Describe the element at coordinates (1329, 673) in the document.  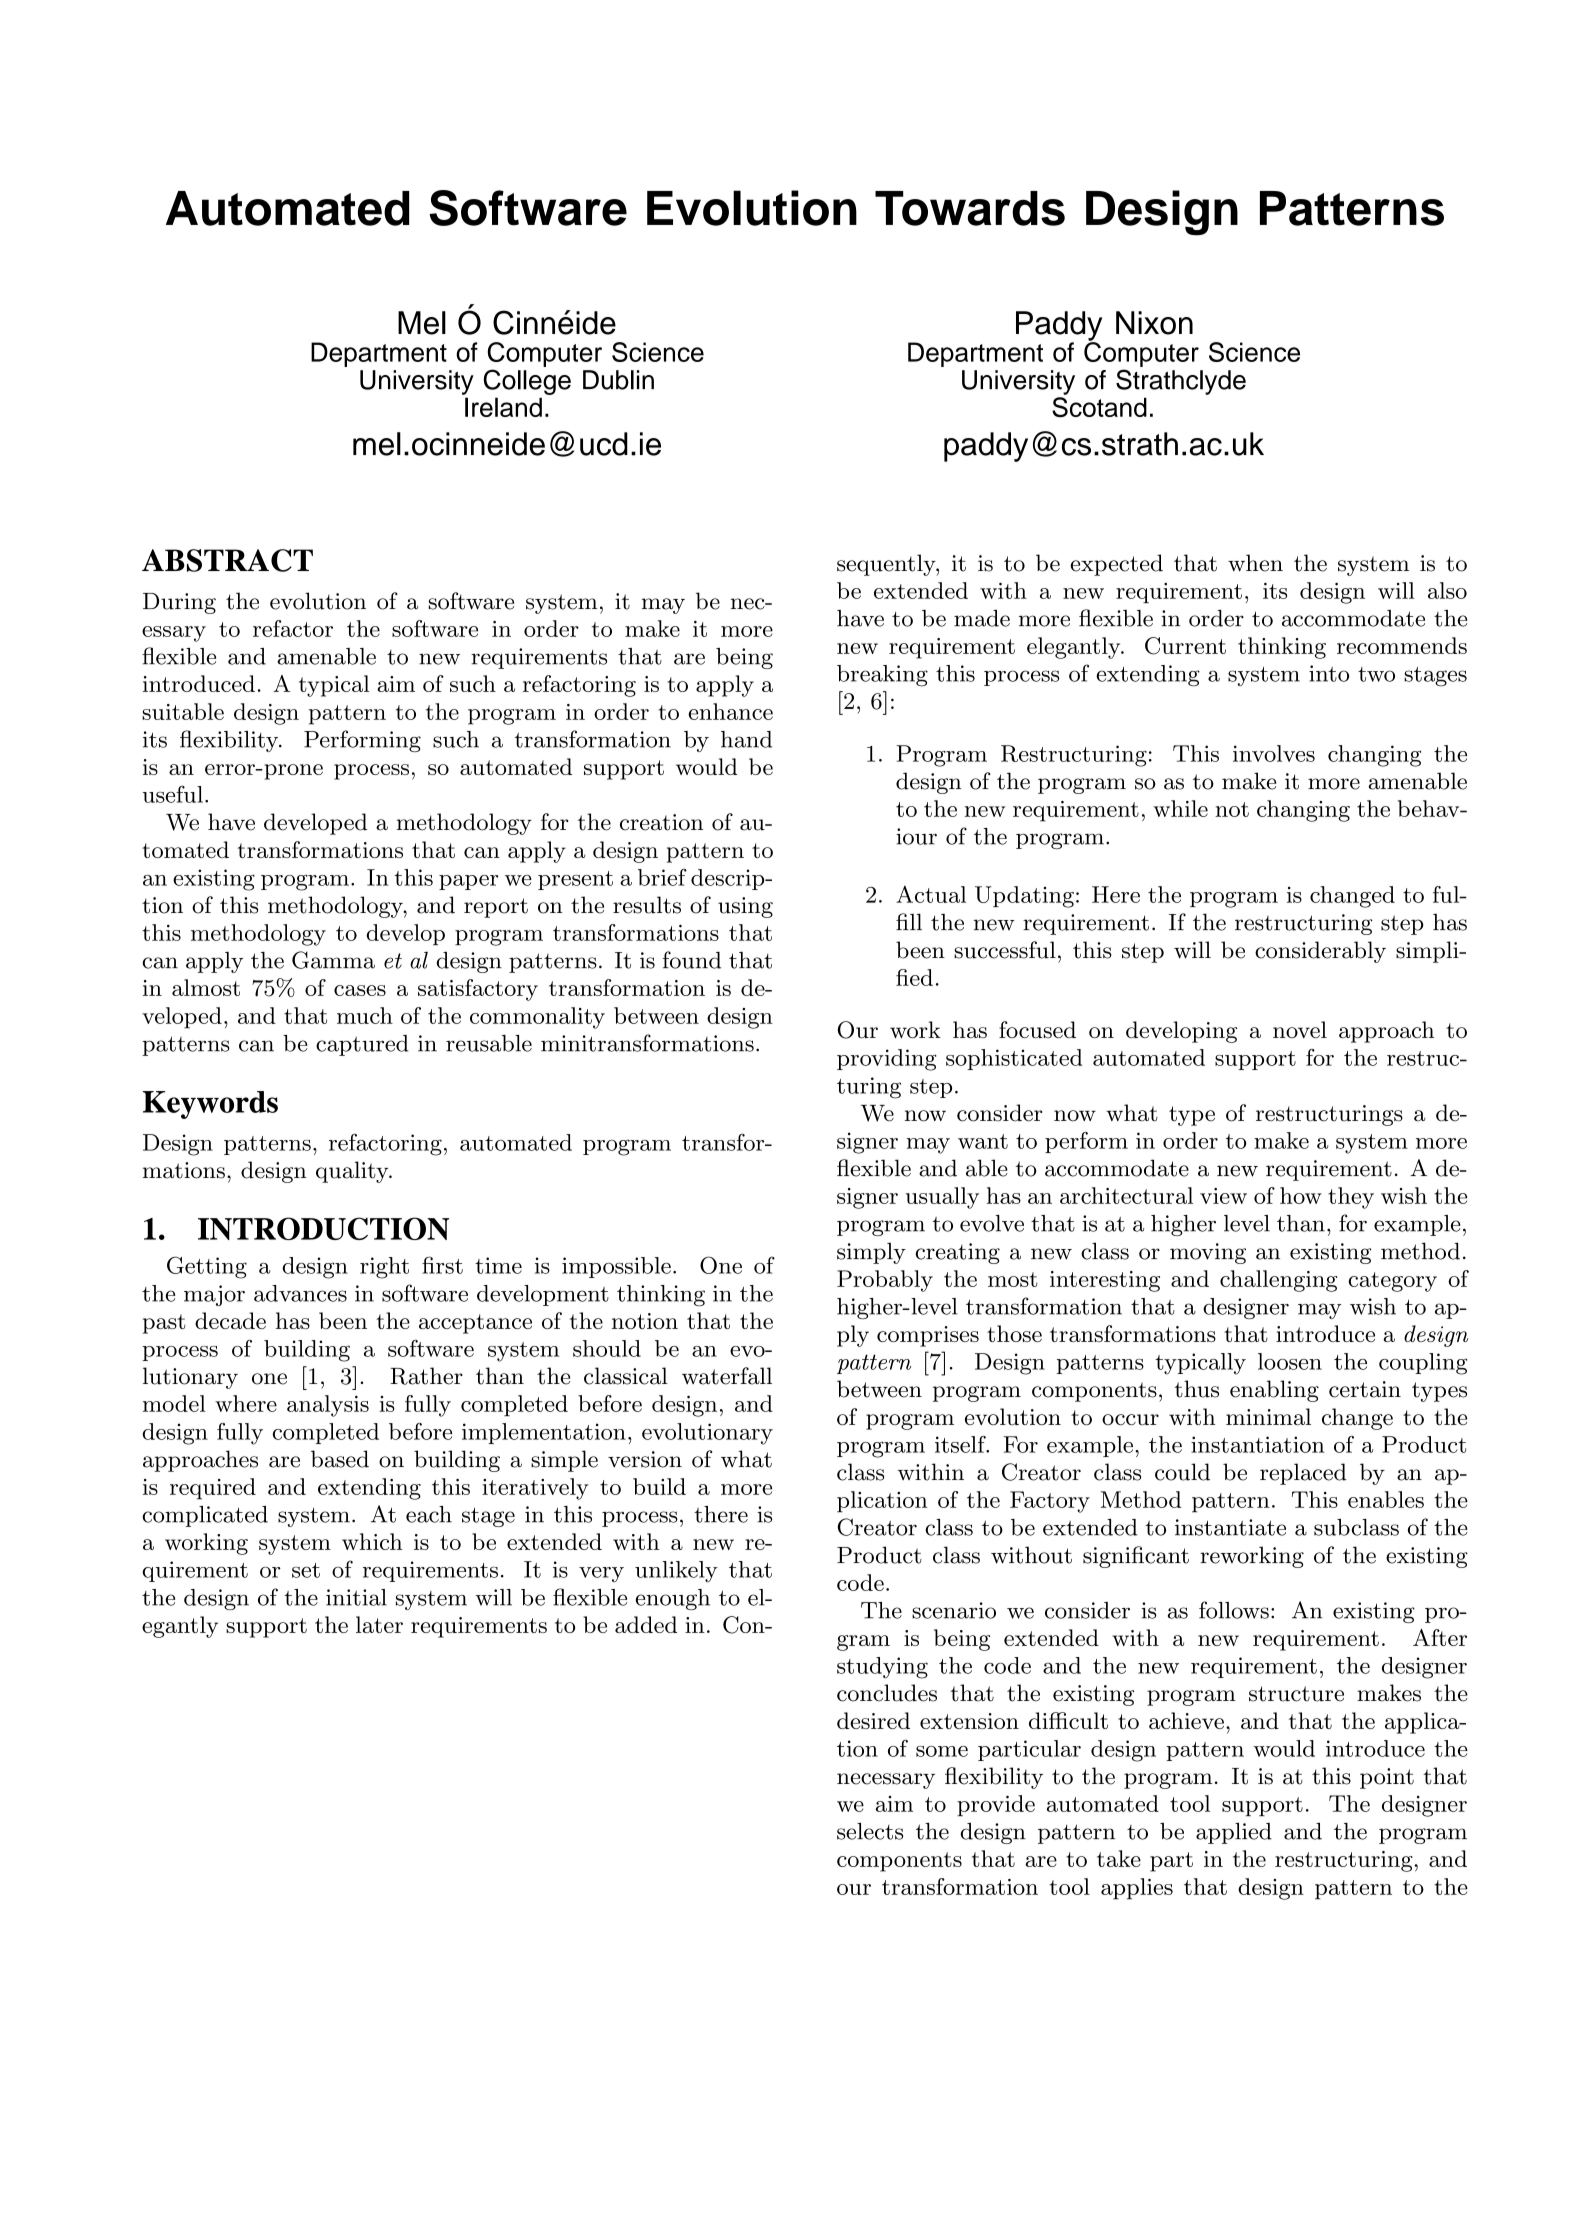
I see `into` at that location.
